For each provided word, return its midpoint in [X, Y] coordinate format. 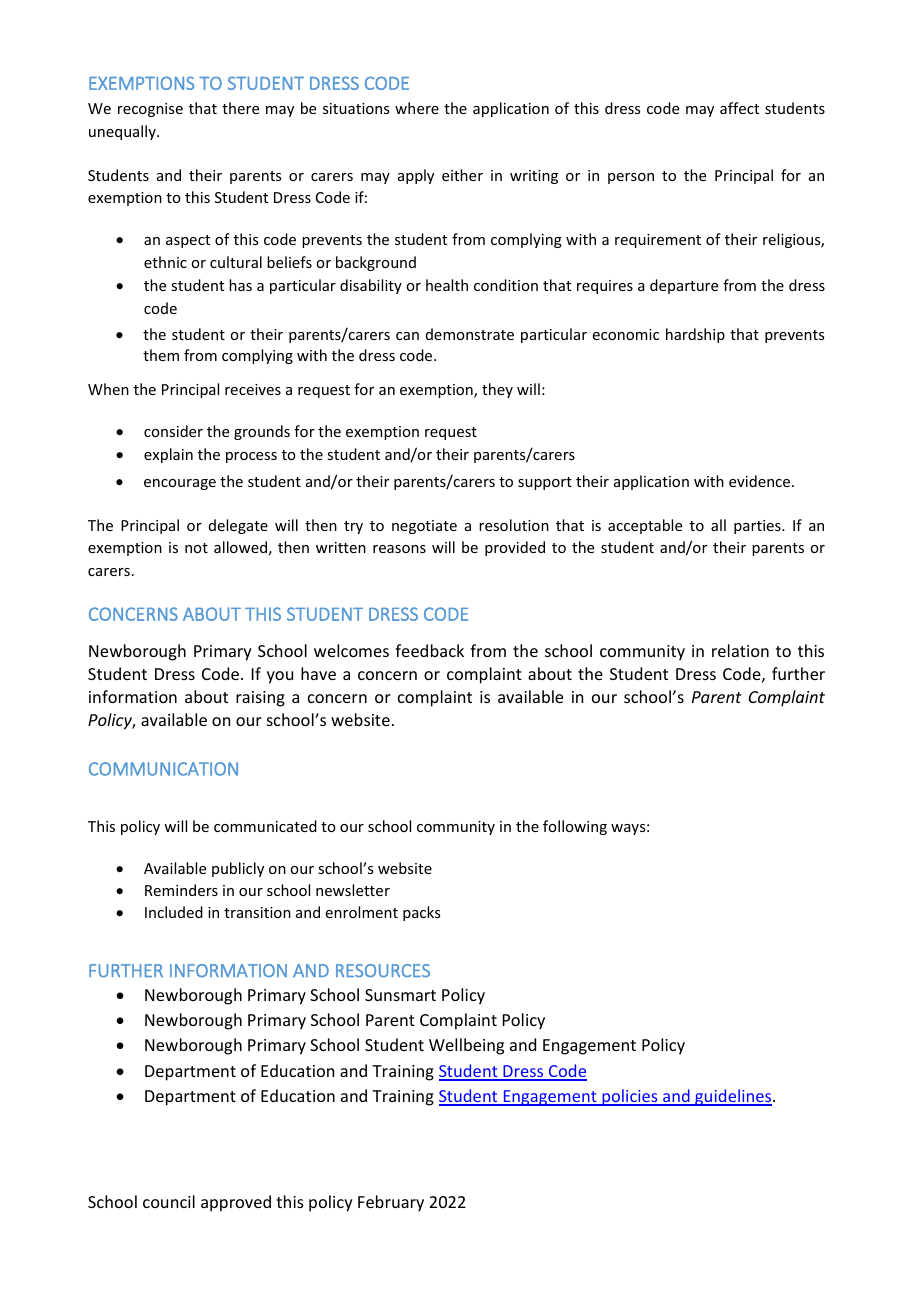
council [169, 1201]
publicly [238, 869]
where [417, 108]
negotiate [424, 527]
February [391, 1203]
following [575, 827]
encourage [180, 484]
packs [421, 913]
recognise [150, 110]
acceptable [645, 526]
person [631, 178]
